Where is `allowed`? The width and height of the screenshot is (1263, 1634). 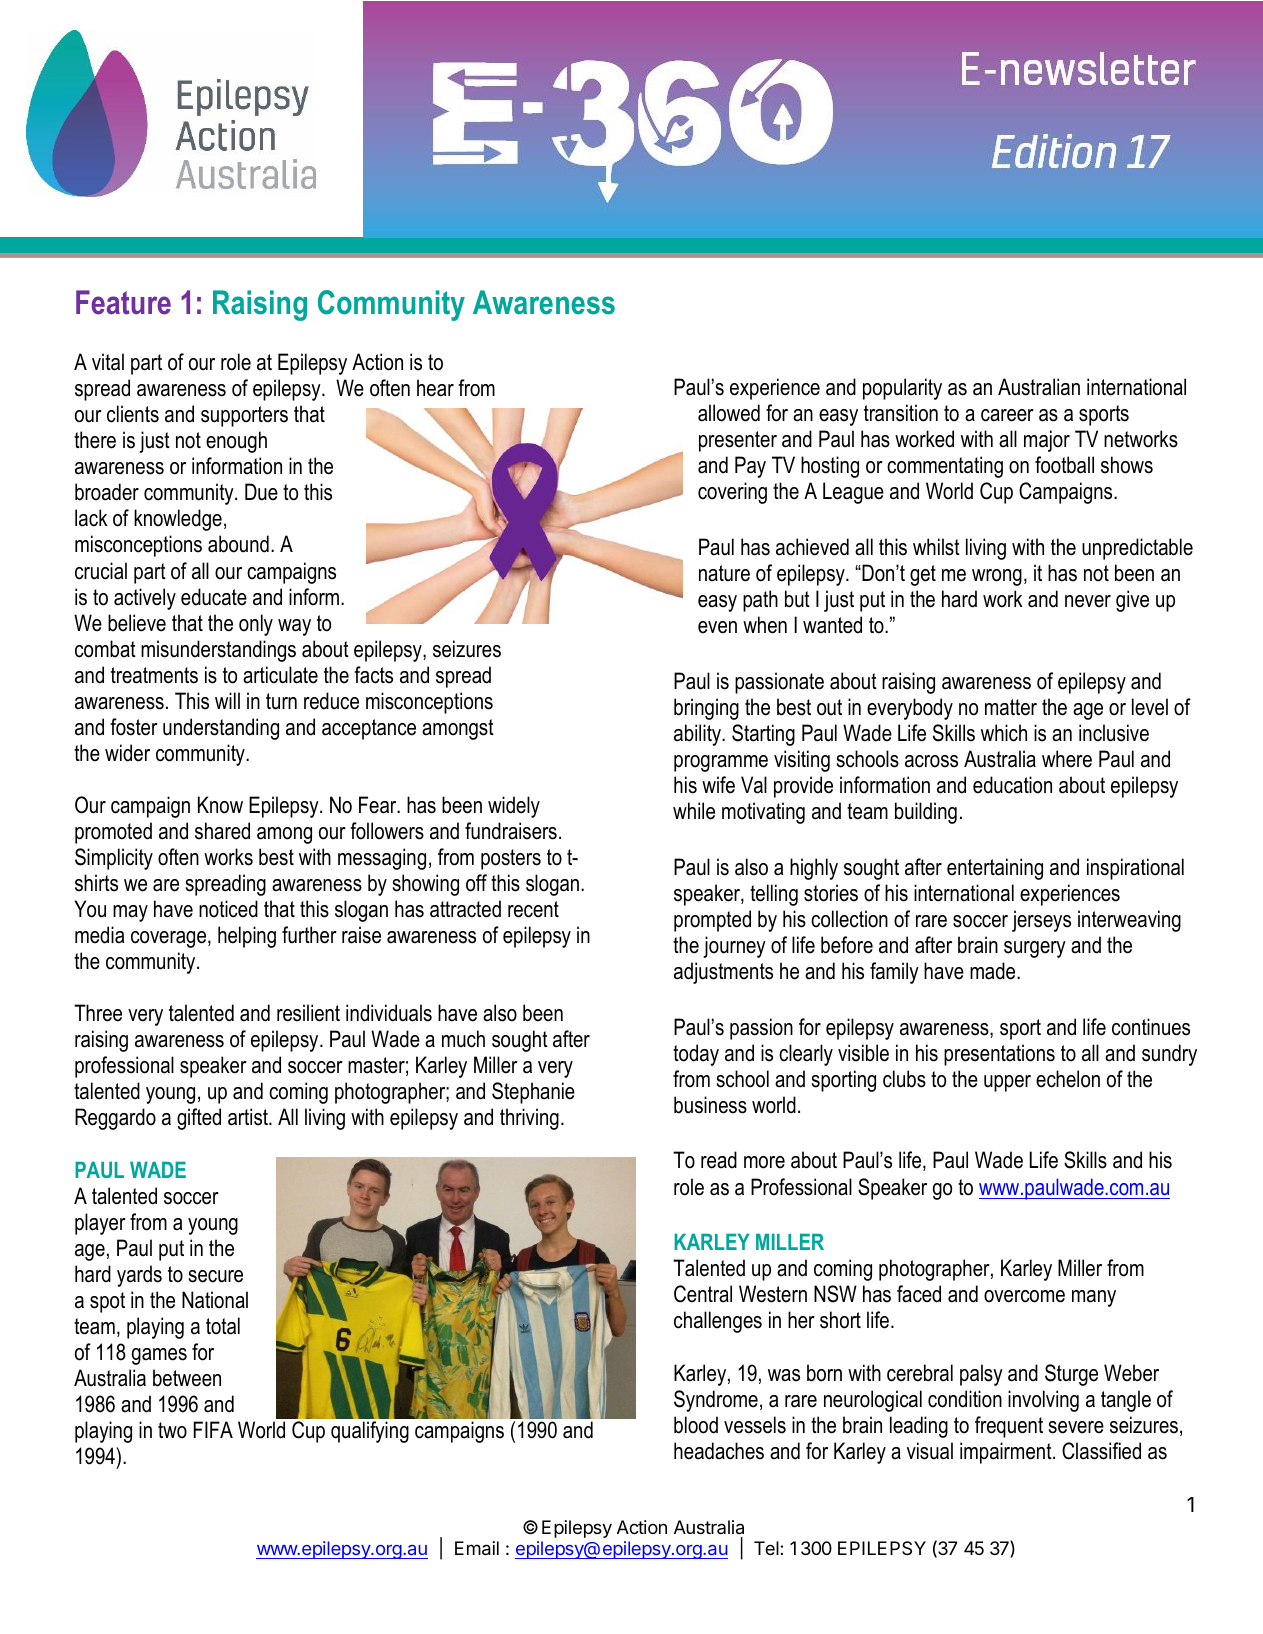 allowed is located at coordinates (729, 413).
